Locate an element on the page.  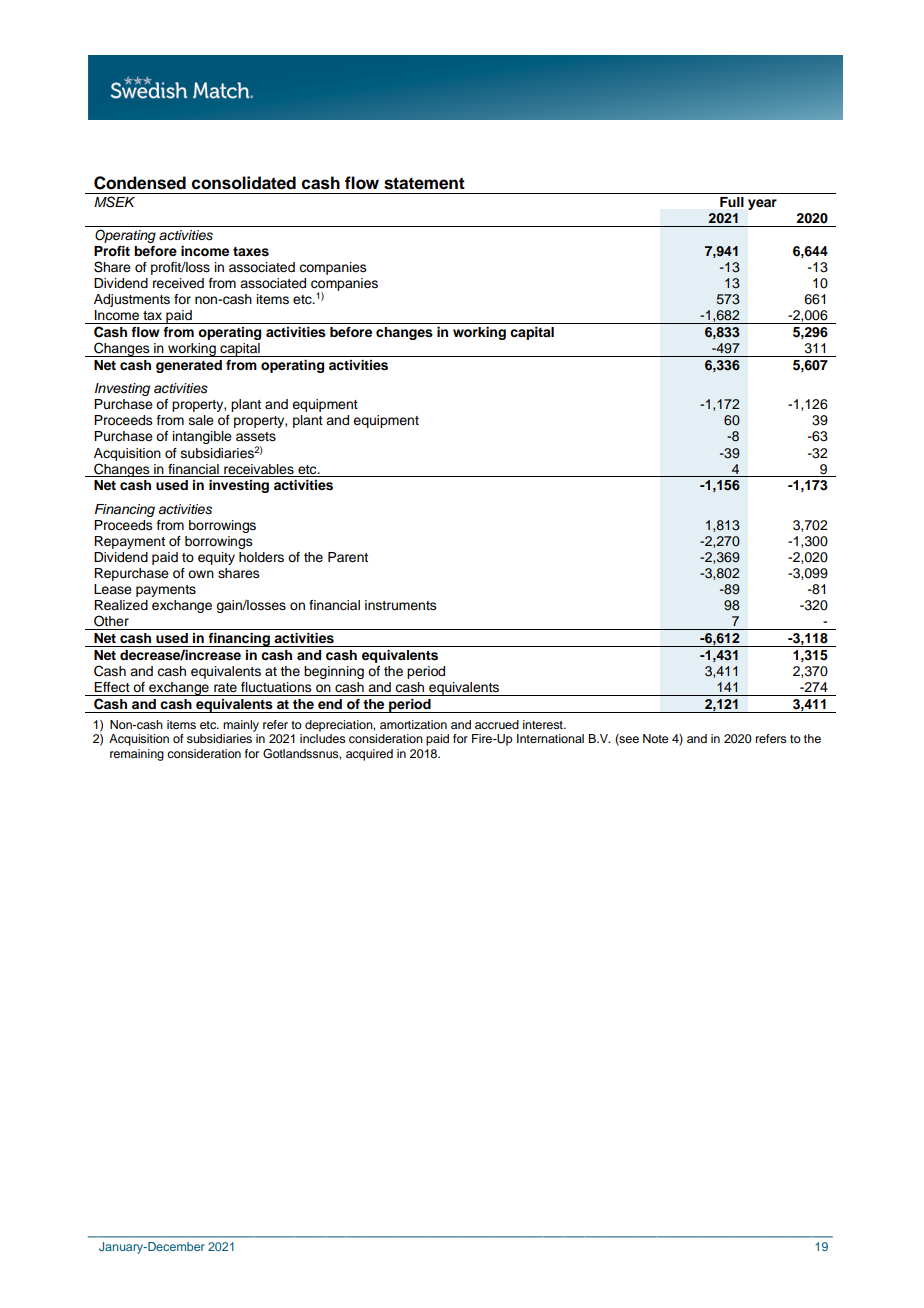
amortization is located at coordinates (413, 724).
